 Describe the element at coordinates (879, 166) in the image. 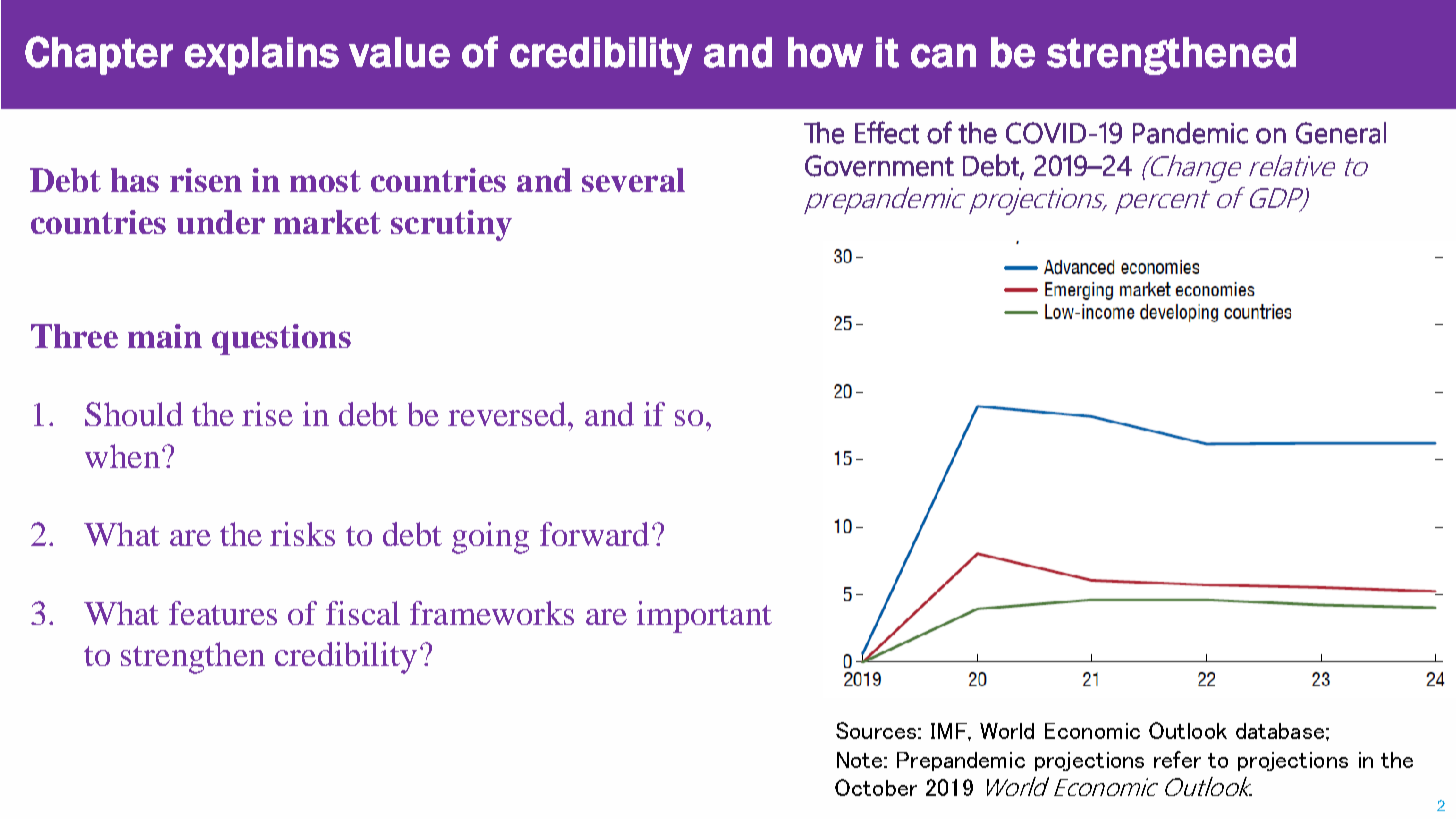

I see `Government` at that location.
